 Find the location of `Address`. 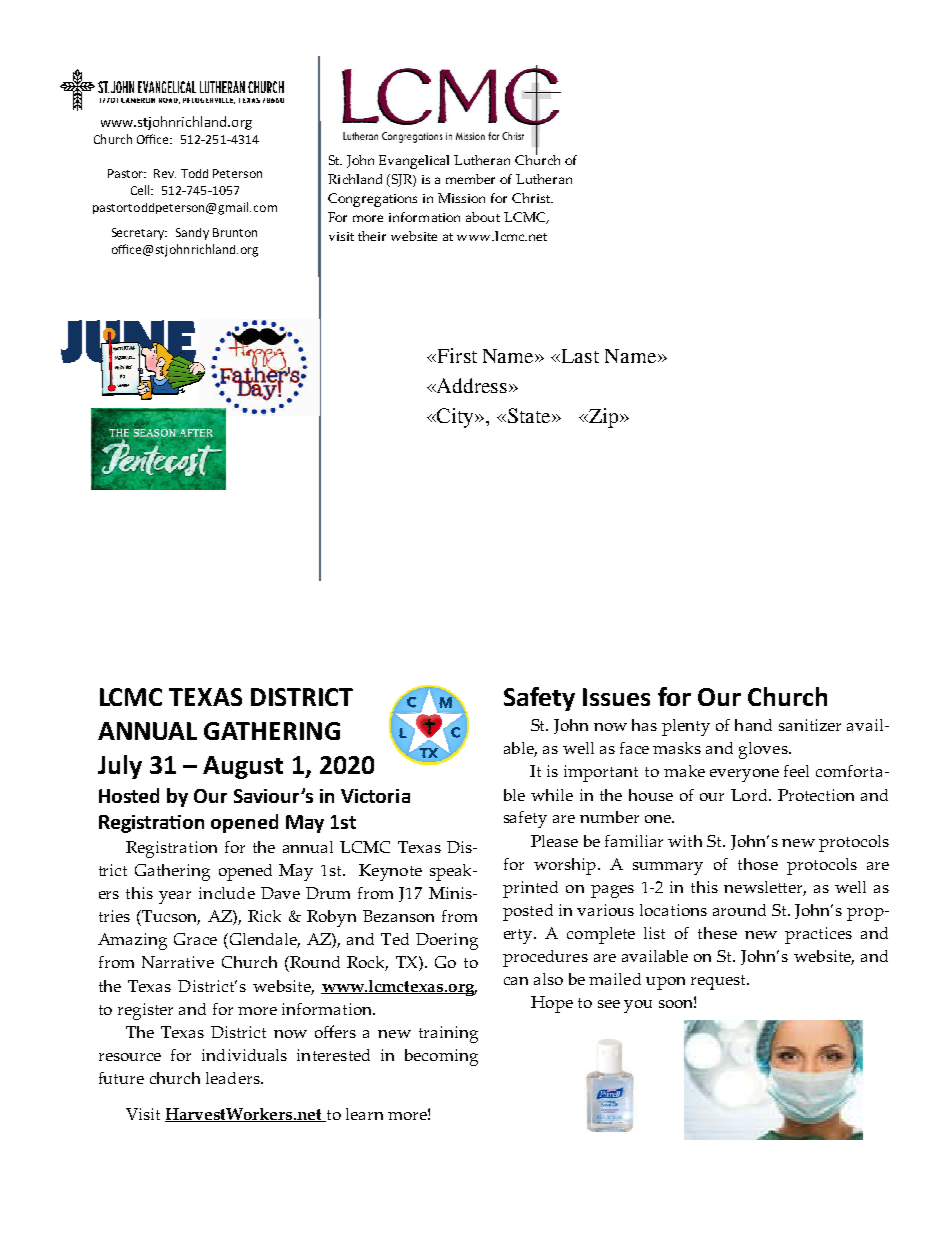

Address is located at coordinates (472, 385).
